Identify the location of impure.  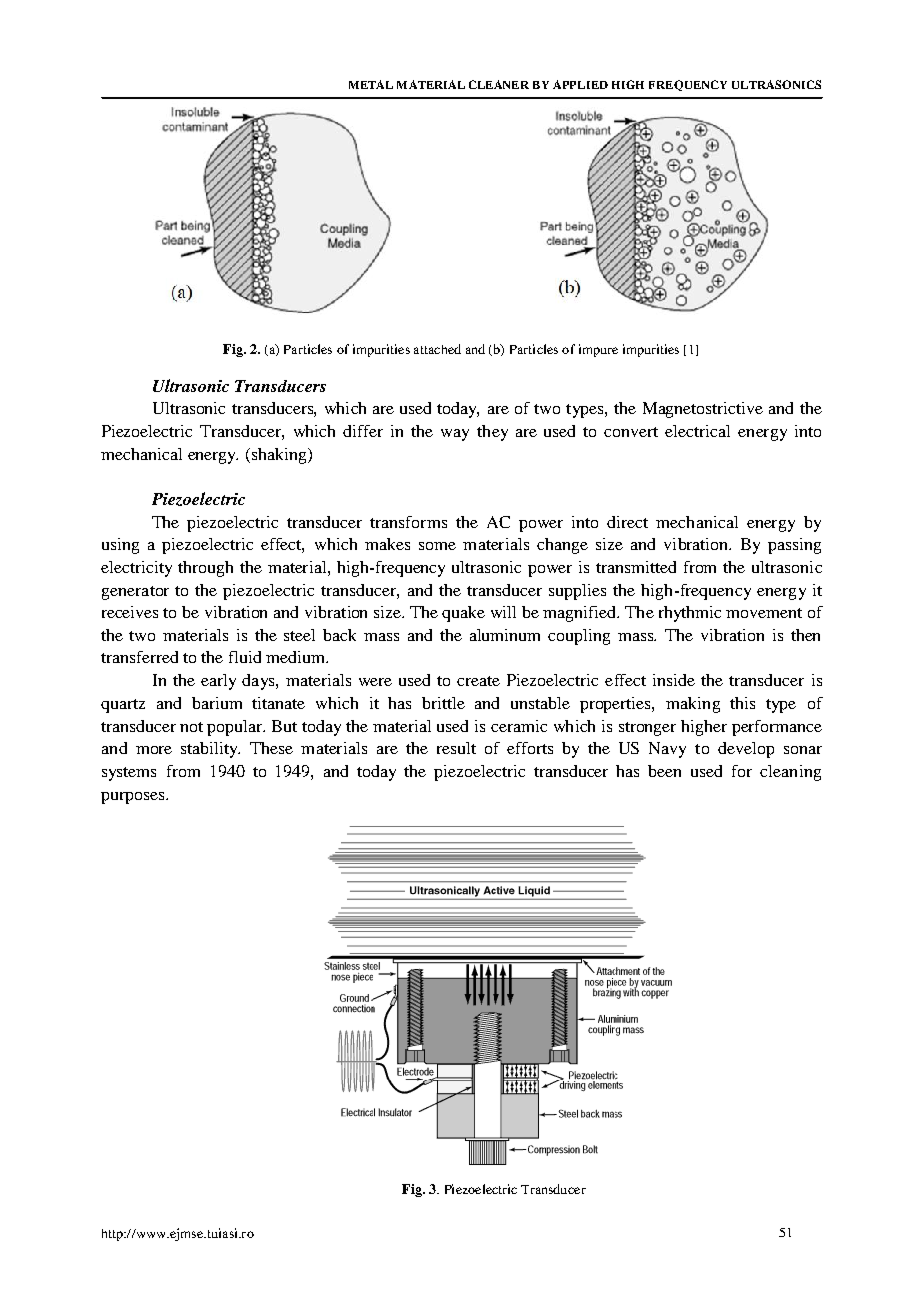
(598, 350).
